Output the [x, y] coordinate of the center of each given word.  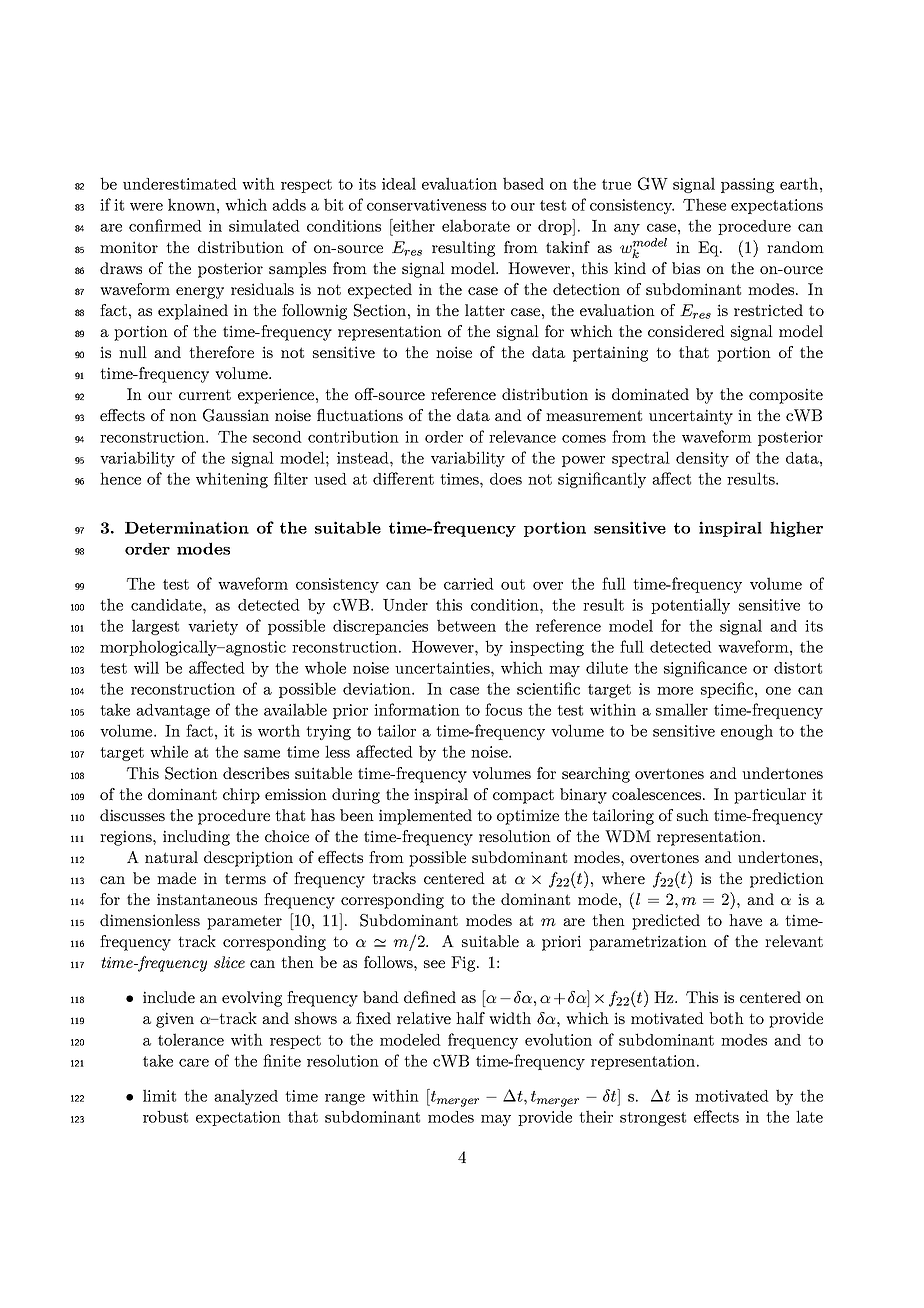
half [470, 1018]
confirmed [165, 225]
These [704, 204]
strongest [653, 1119]
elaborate [476, 225]
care [194, 1063]
